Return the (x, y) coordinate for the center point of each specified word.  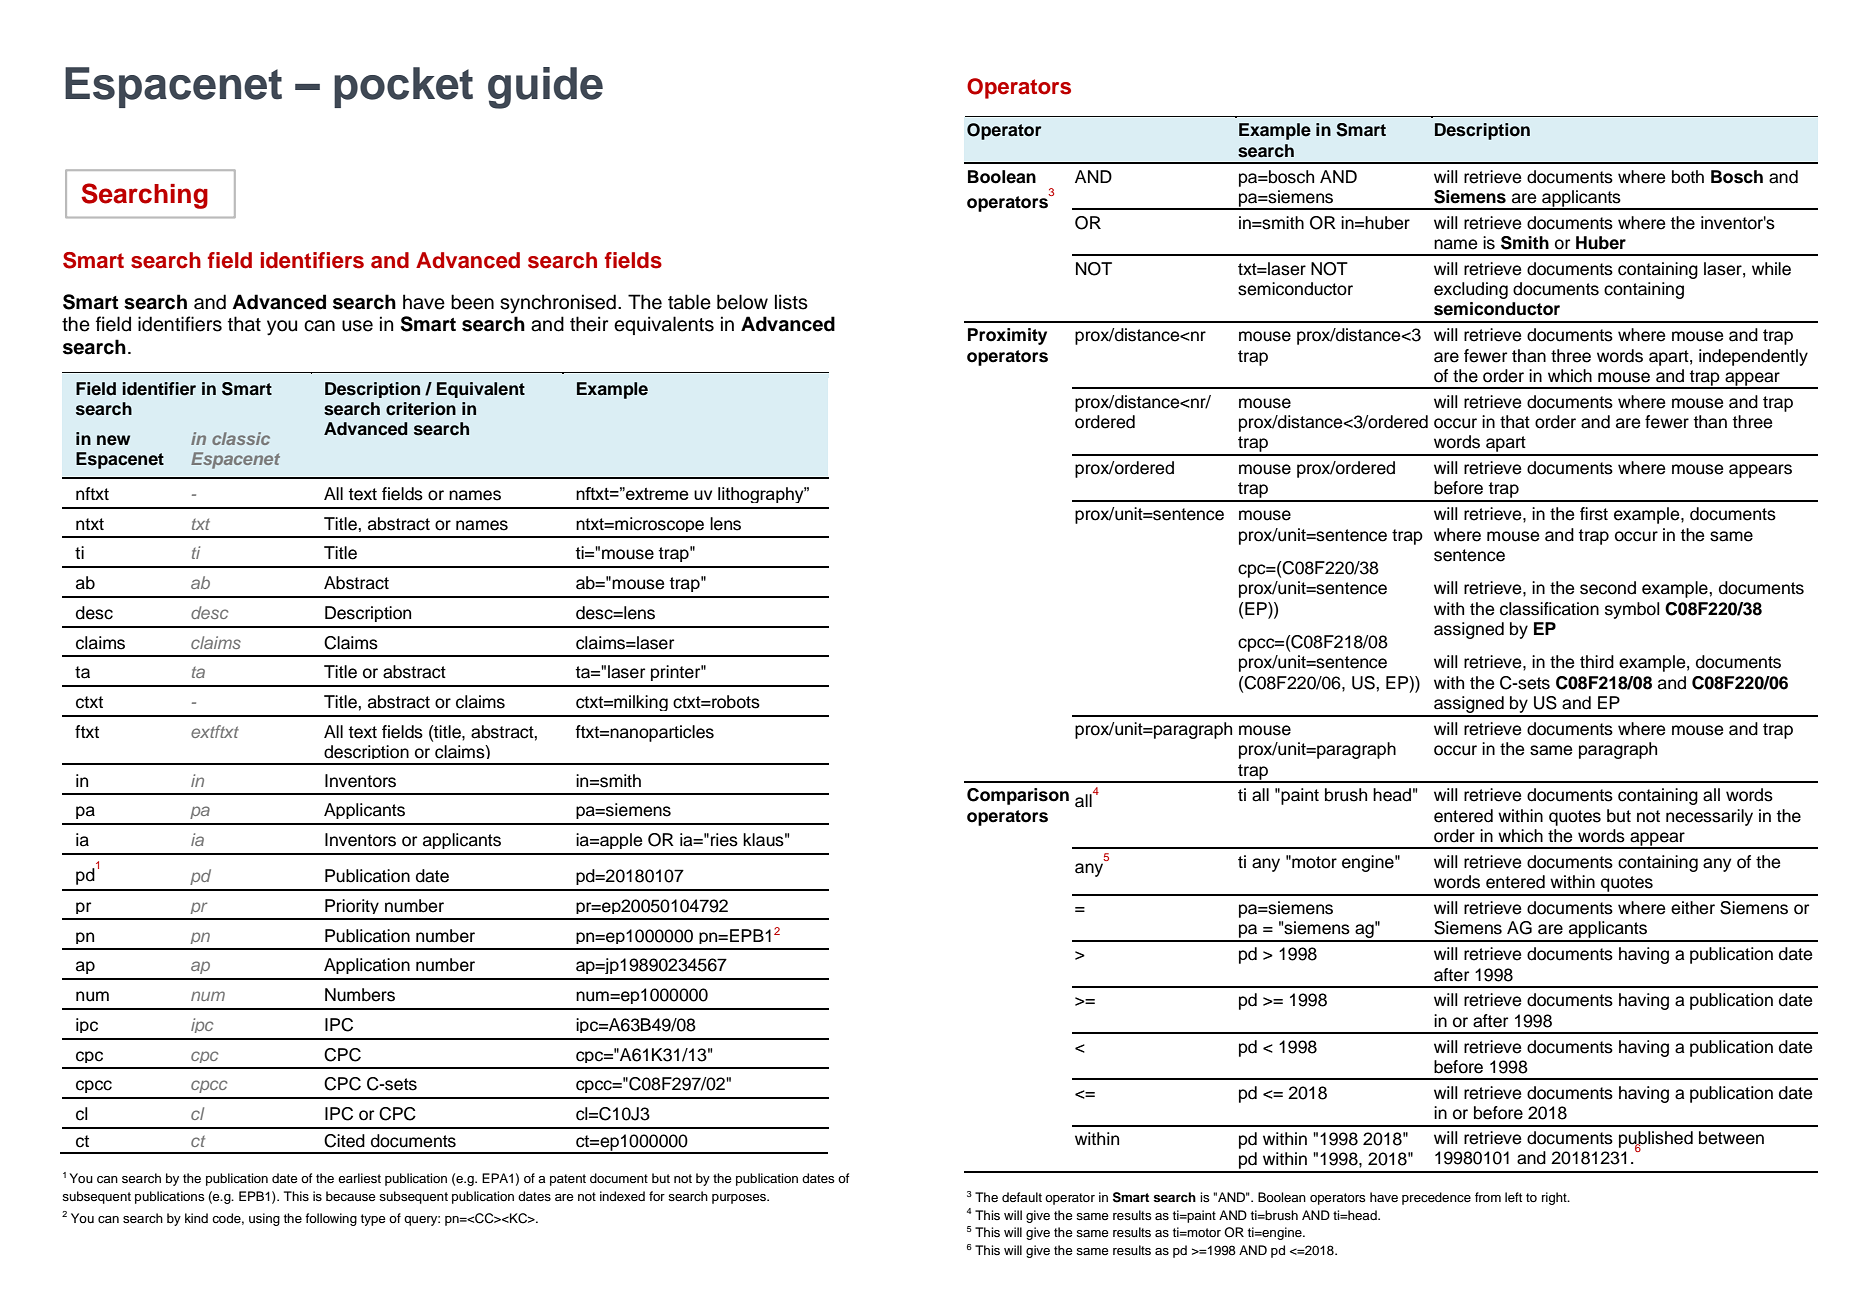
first (1594, 514)
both (1688, 177)
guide (545, 88)
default (1022, 1197)
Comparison (1018, 796)
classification (1549, 609)
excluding (1471, 290)
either (1693, 908)
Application (367, 966)
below (742, 302)
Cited (344, 1141)
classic (241, 438)
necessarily (1709, 817)
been (472, 302)
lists (791, 302)
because (351, 1196)
